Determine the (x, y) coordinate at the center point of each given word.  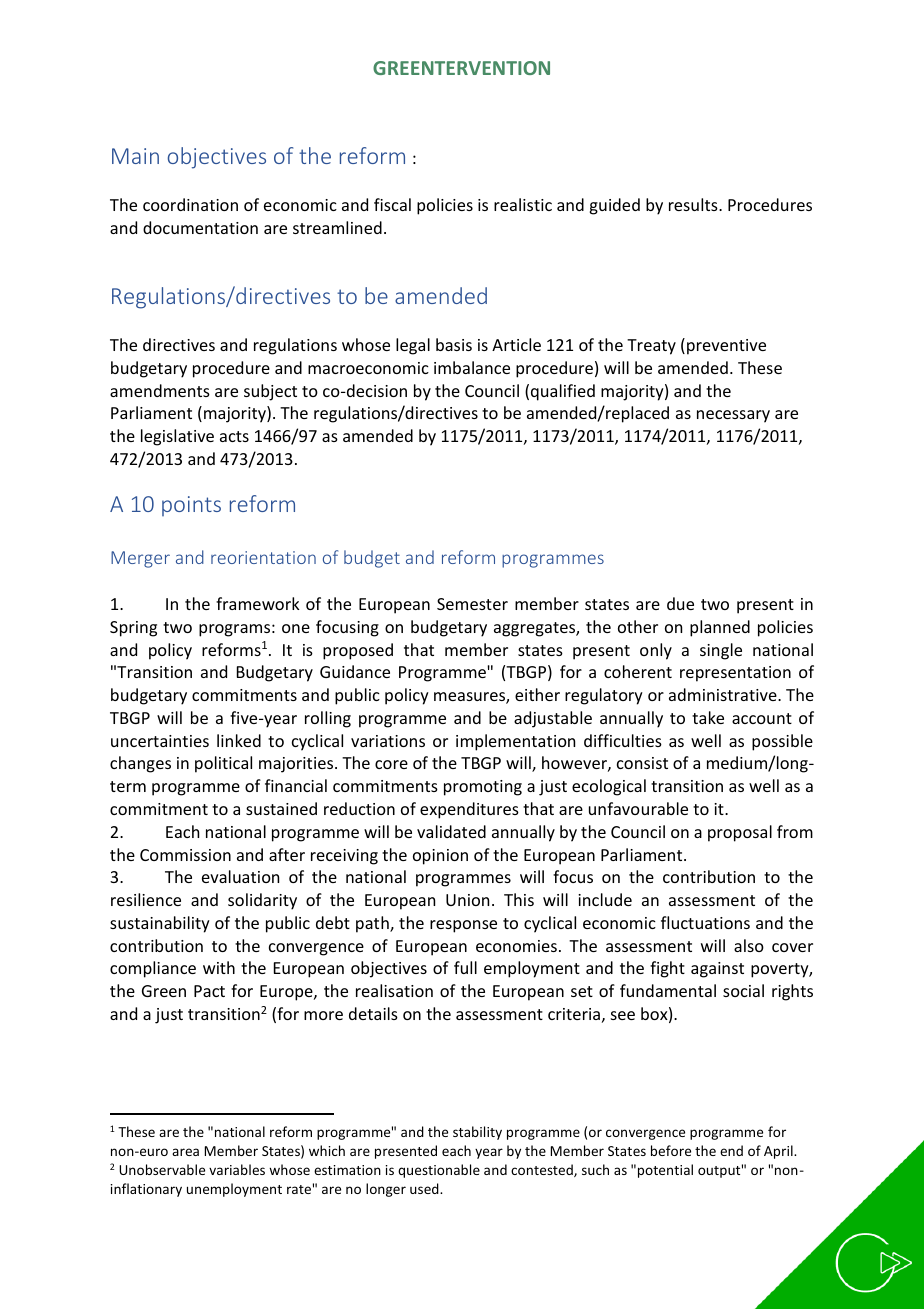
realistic (523, 204)
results (694, 204)
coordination (190, 204)
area (185, 1152)
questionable (439, 1171)
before (671, 1150)
